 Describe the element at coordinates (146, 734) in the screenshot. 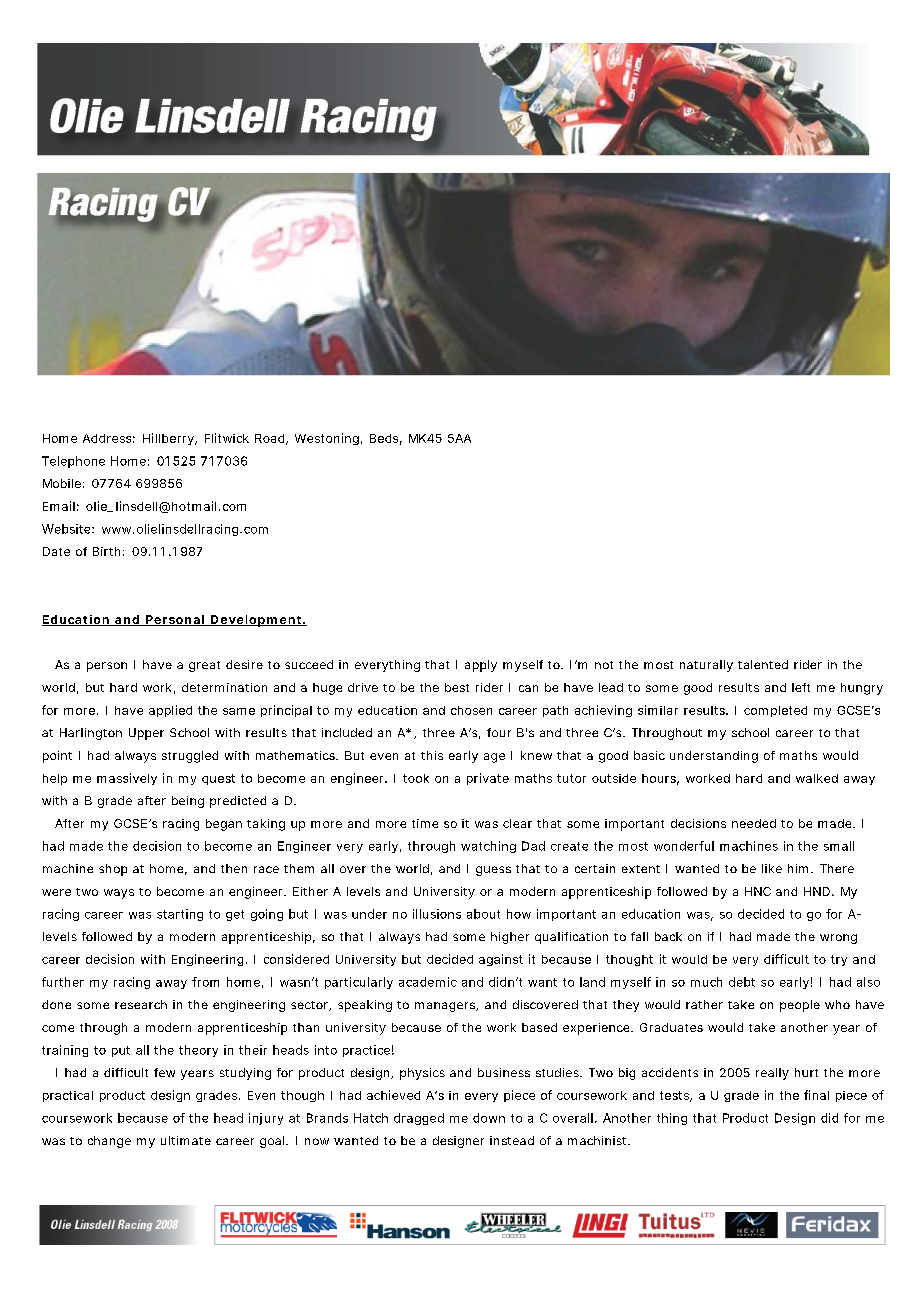

I see `Upper` at that location.
